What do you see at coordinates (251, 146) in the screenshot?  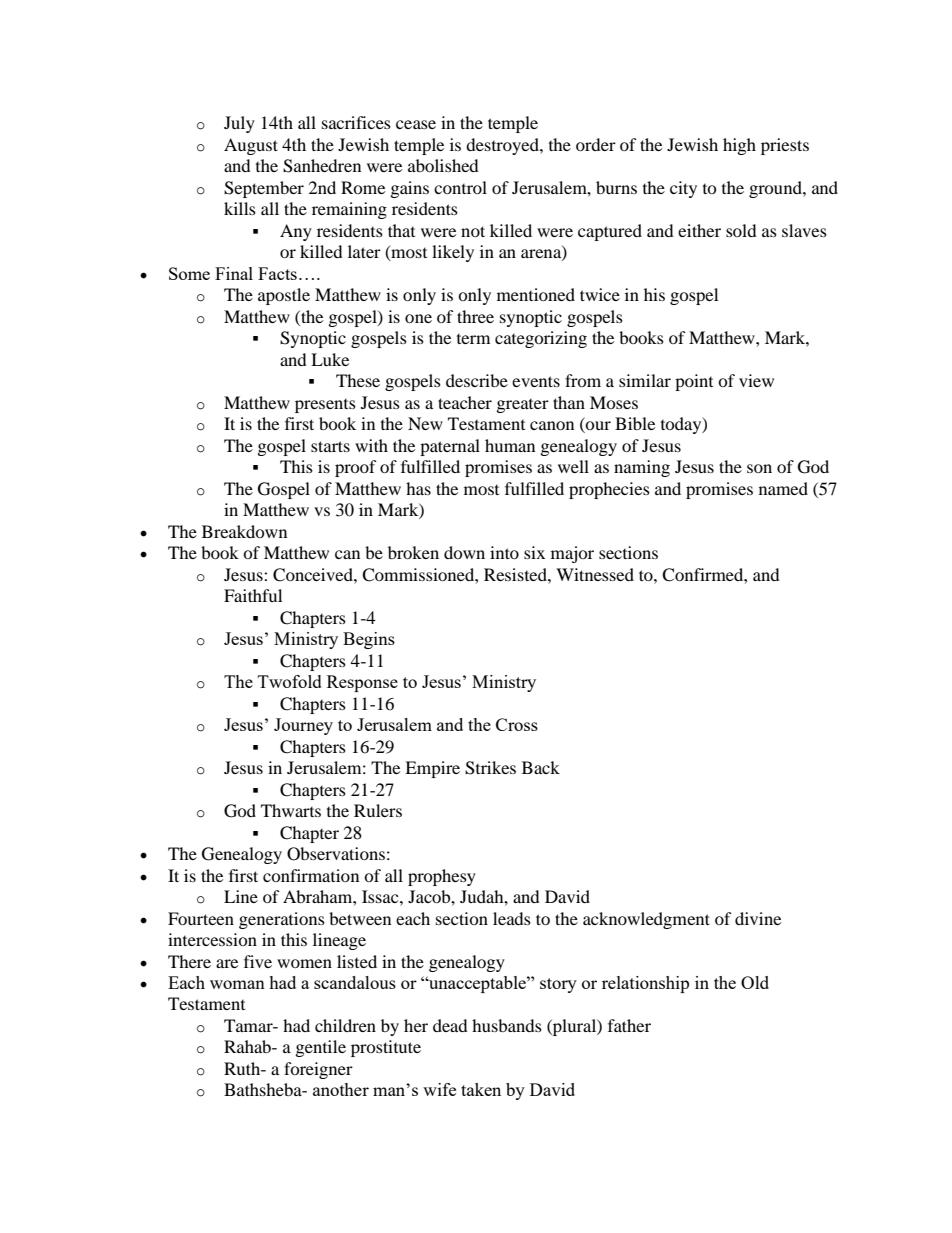 I see `August` at bounding box center [251, 146].
